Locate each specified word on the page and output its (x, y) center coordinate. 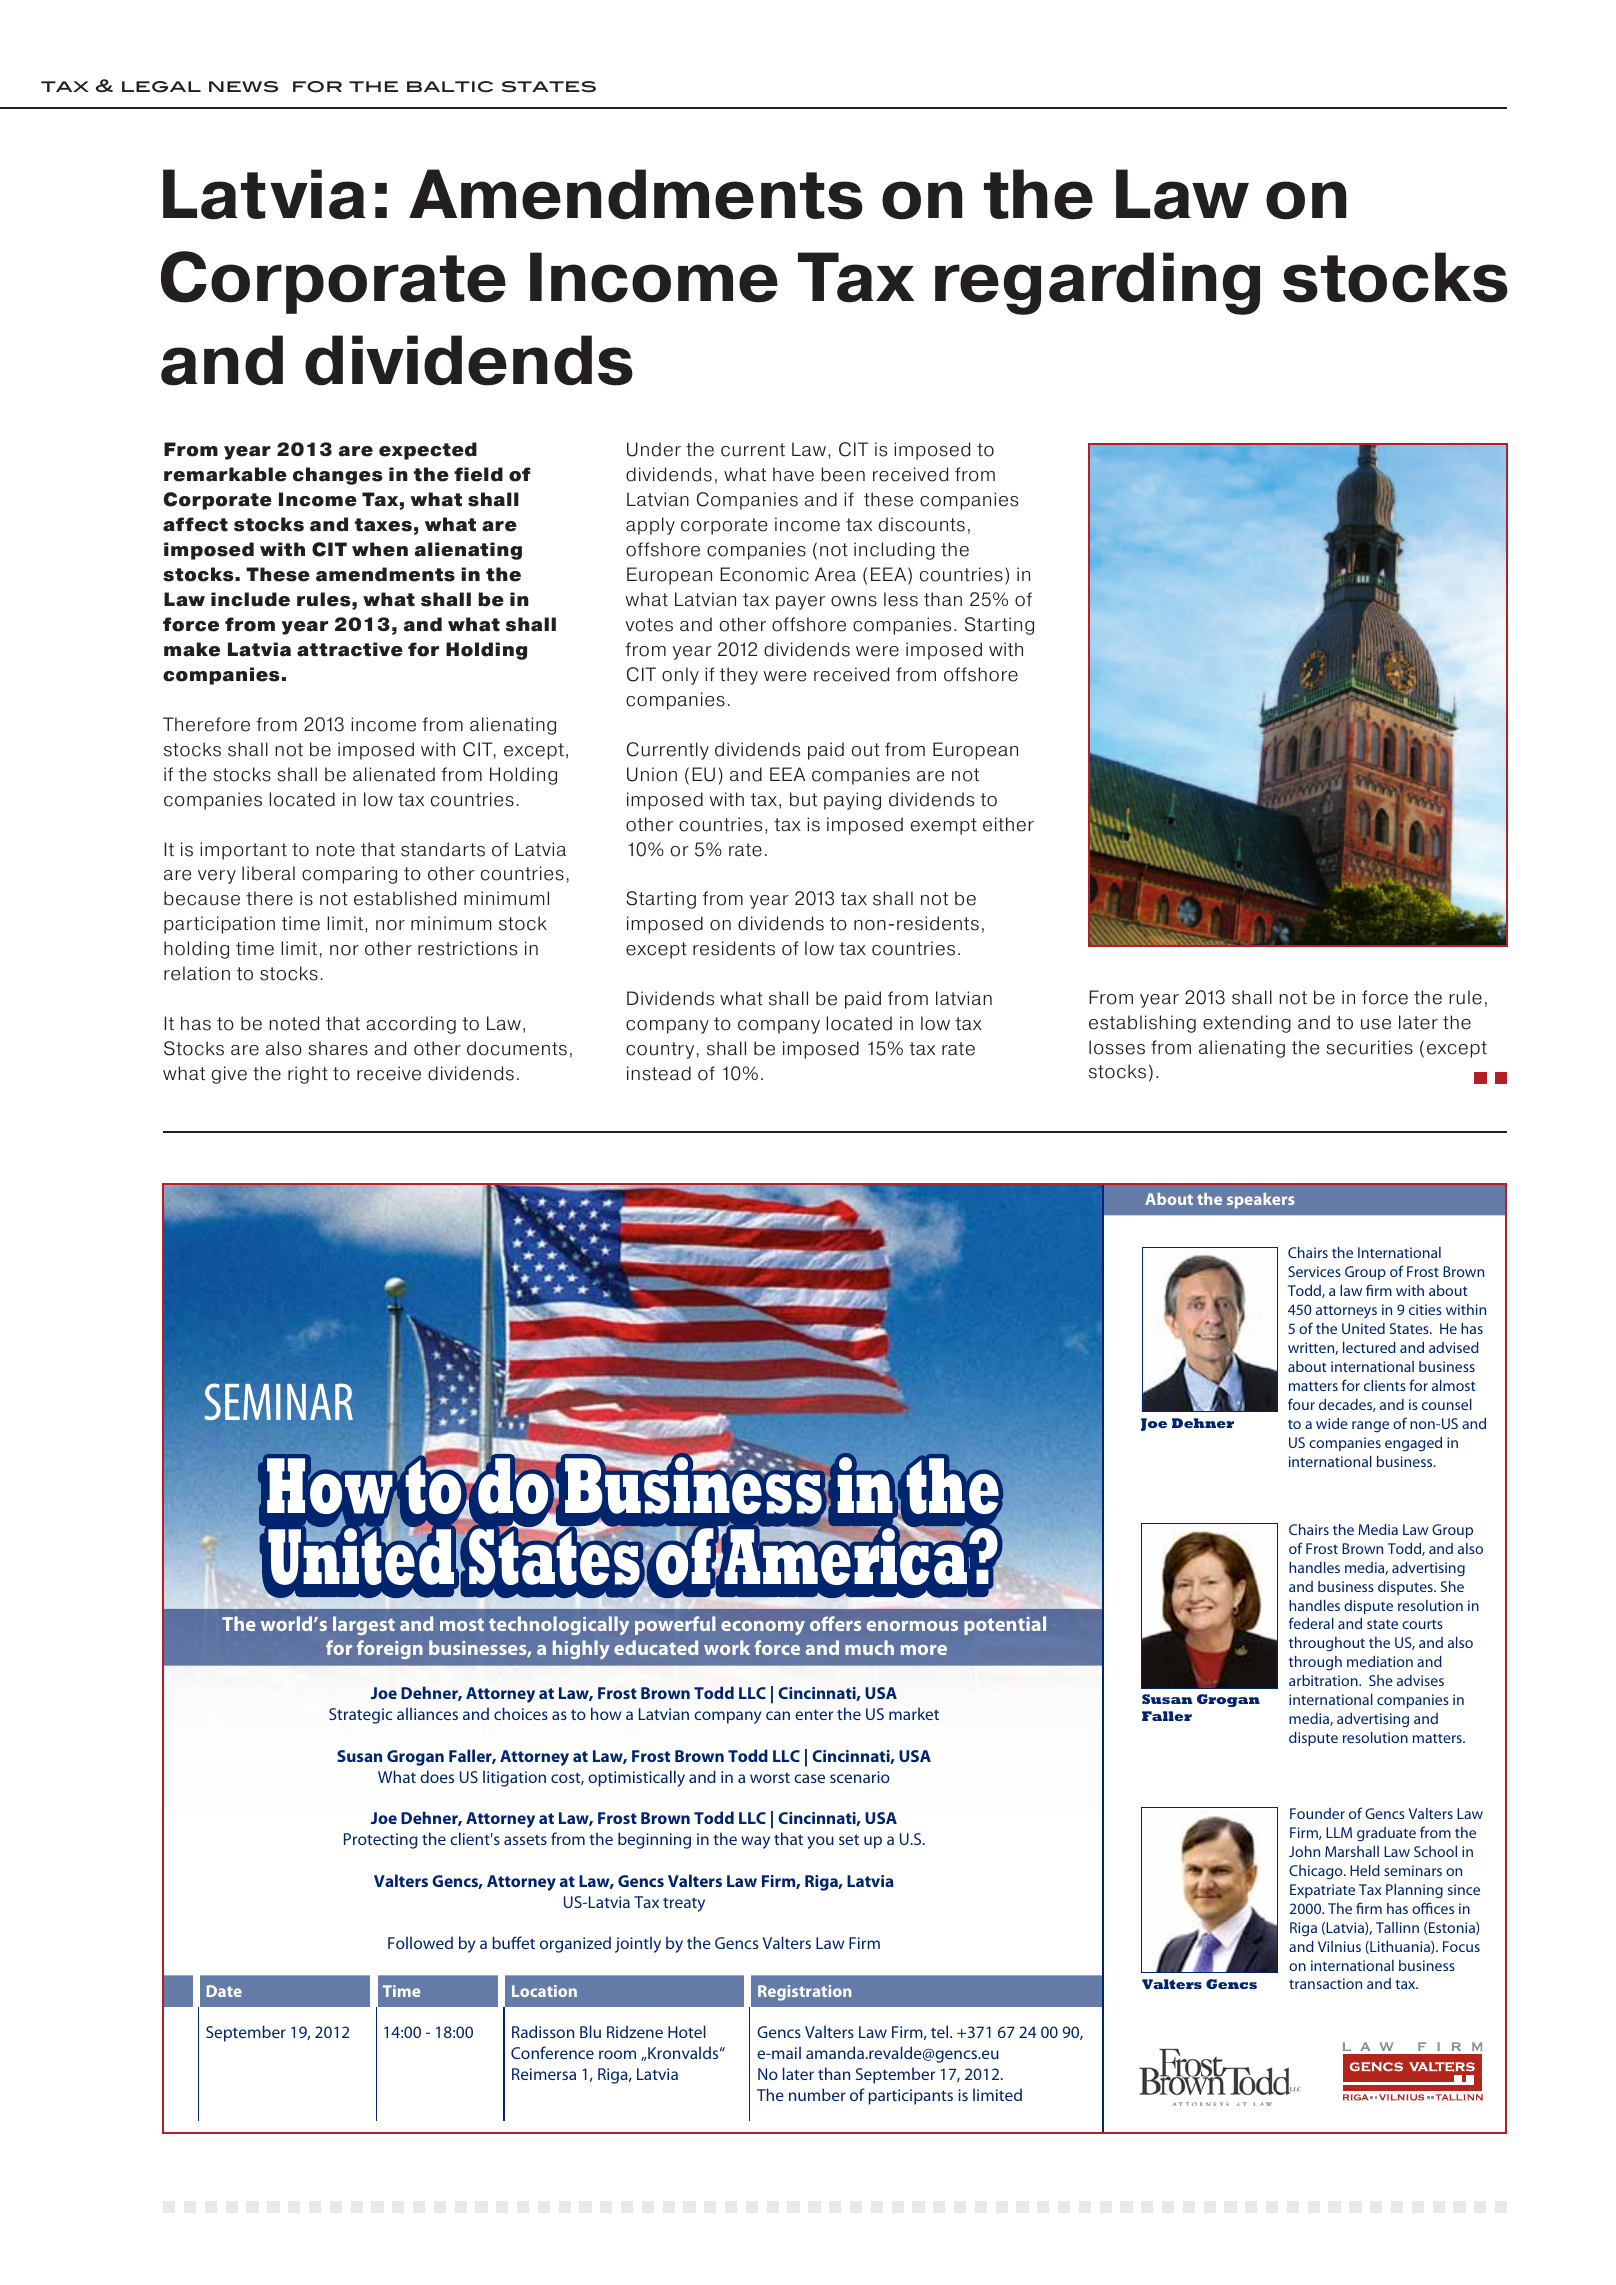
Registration (804, 1993)
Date (224, 1991)
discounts (922, 524)
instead (659, 1073)
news (243, 87)
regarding (1097, 283)
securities (1369, 1047)
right (308, 1075)
